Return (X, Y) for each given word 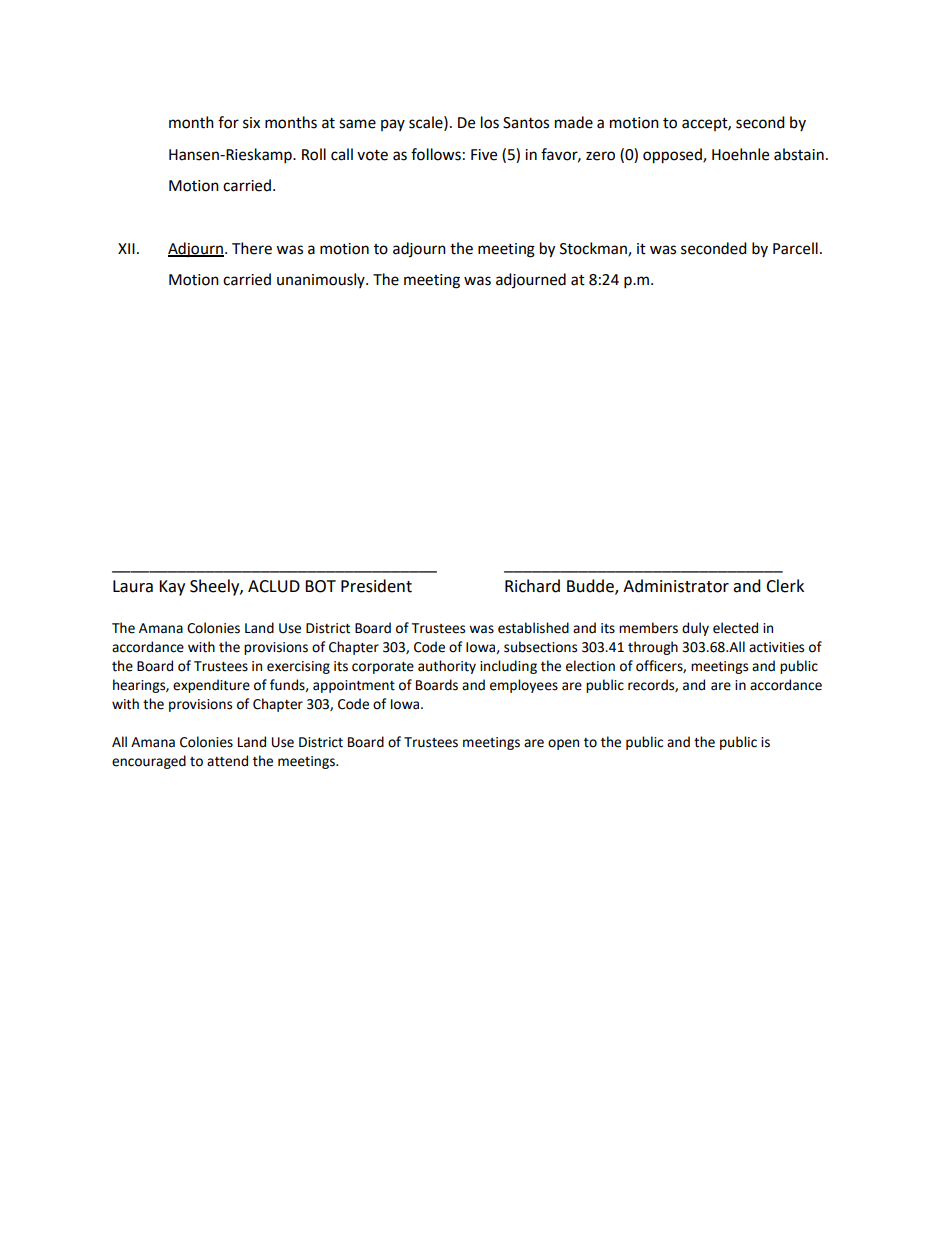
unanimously (322, 280)
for (228, 122)
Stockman (594, 249)
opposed (673, 156)
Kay (172, 588)
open (563, 744)
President (376, 586)
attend (227, 761)
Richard (532, 586)
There (252, 248)
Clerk (785, 586)
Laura (133, 586)
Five (484, 155)
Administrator (676, 586)
